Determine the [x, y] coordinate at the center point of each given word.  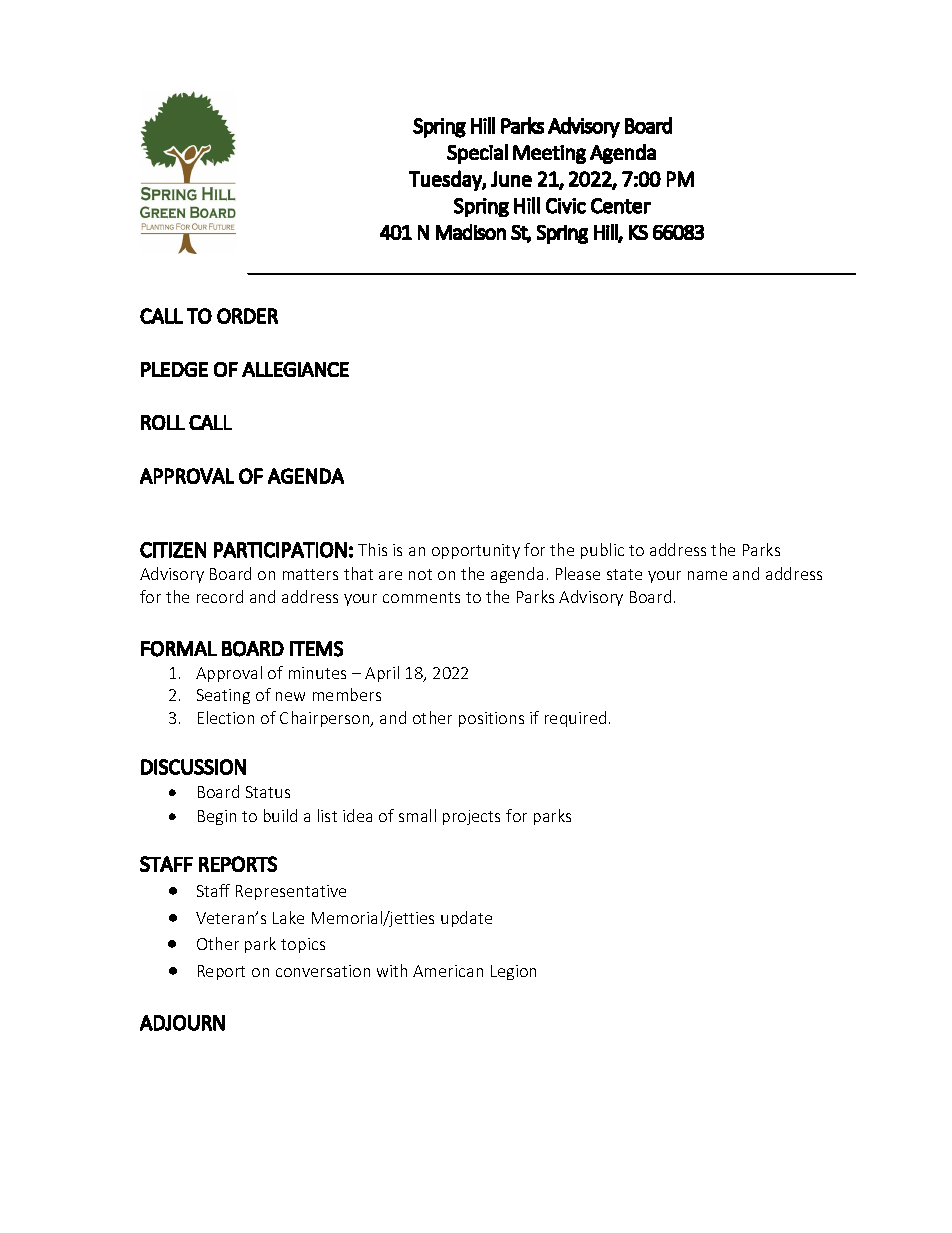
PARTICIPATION [280, 550]
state [624, 574]
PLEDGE [174, 369]
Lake [288, 917]
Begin [217, 817]
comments [421, 597]
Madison [471, 232]
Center [621, 206]
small [417, 815]
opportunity [476, 551]
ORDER [247, 316]
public [602, 551]
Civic [566, 206]
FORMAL [179, 649]
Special [477, 154]
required [575, 719]
